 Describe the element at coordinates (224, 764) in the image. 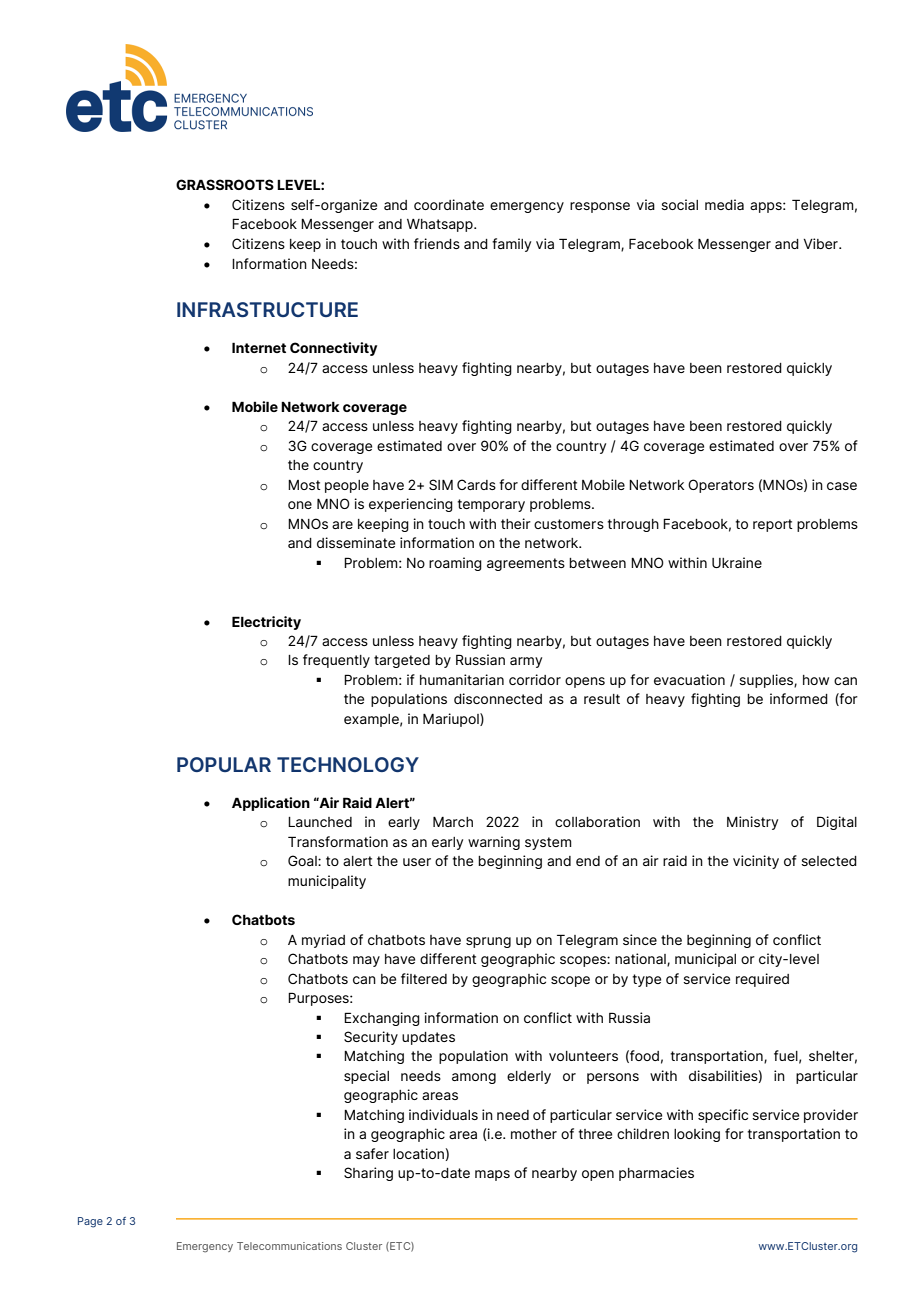

I see `POPULAR` at that location.
